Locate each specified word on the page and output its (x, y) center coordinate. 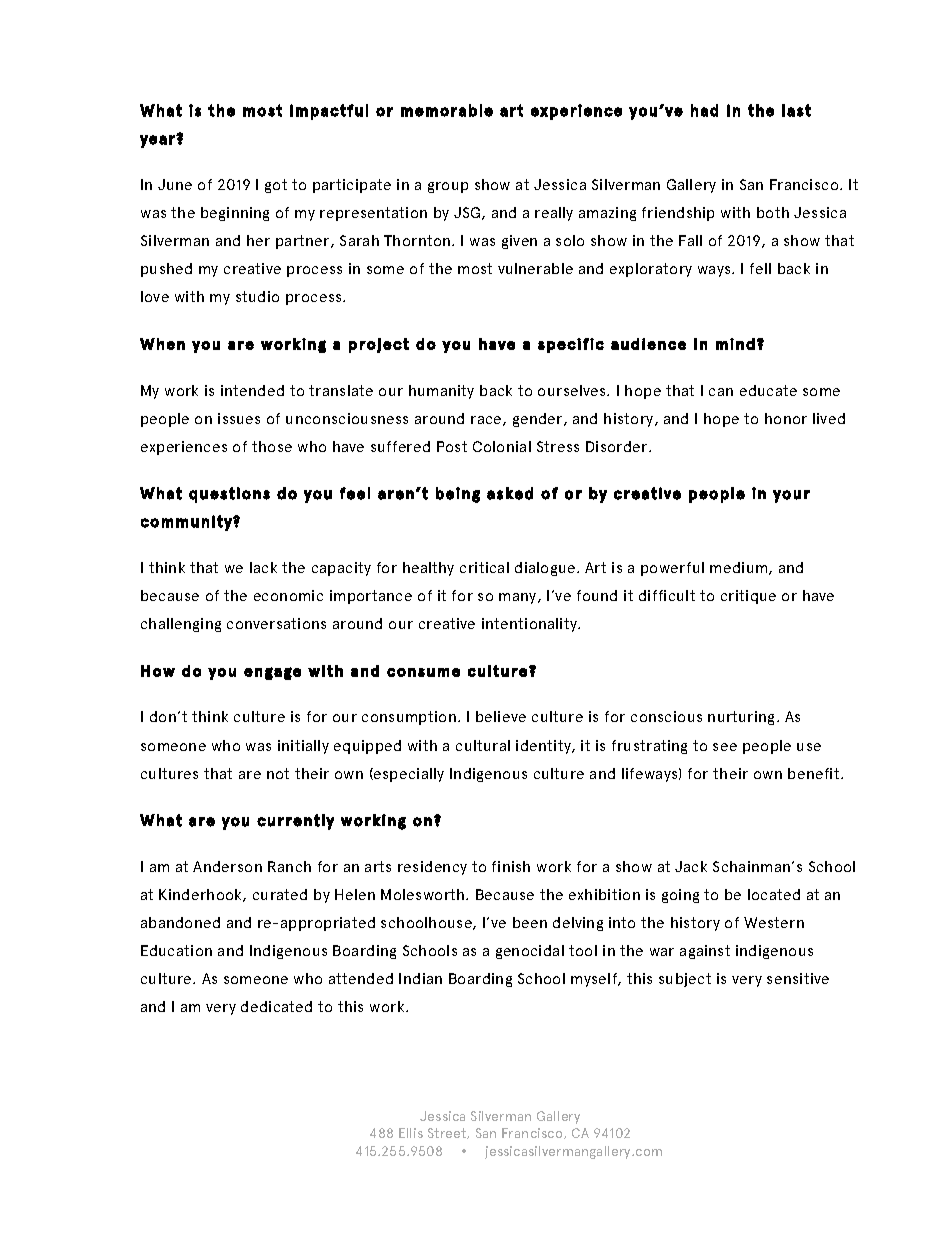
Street (448, 1133)
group (448, 187)
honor (786, 418)
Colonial (502, 446)
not (278, 773)
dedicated (276, 1006)
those (272, 446)
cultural (483, 745)
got (276, 186)
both (773, 212)
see (725, 747)
